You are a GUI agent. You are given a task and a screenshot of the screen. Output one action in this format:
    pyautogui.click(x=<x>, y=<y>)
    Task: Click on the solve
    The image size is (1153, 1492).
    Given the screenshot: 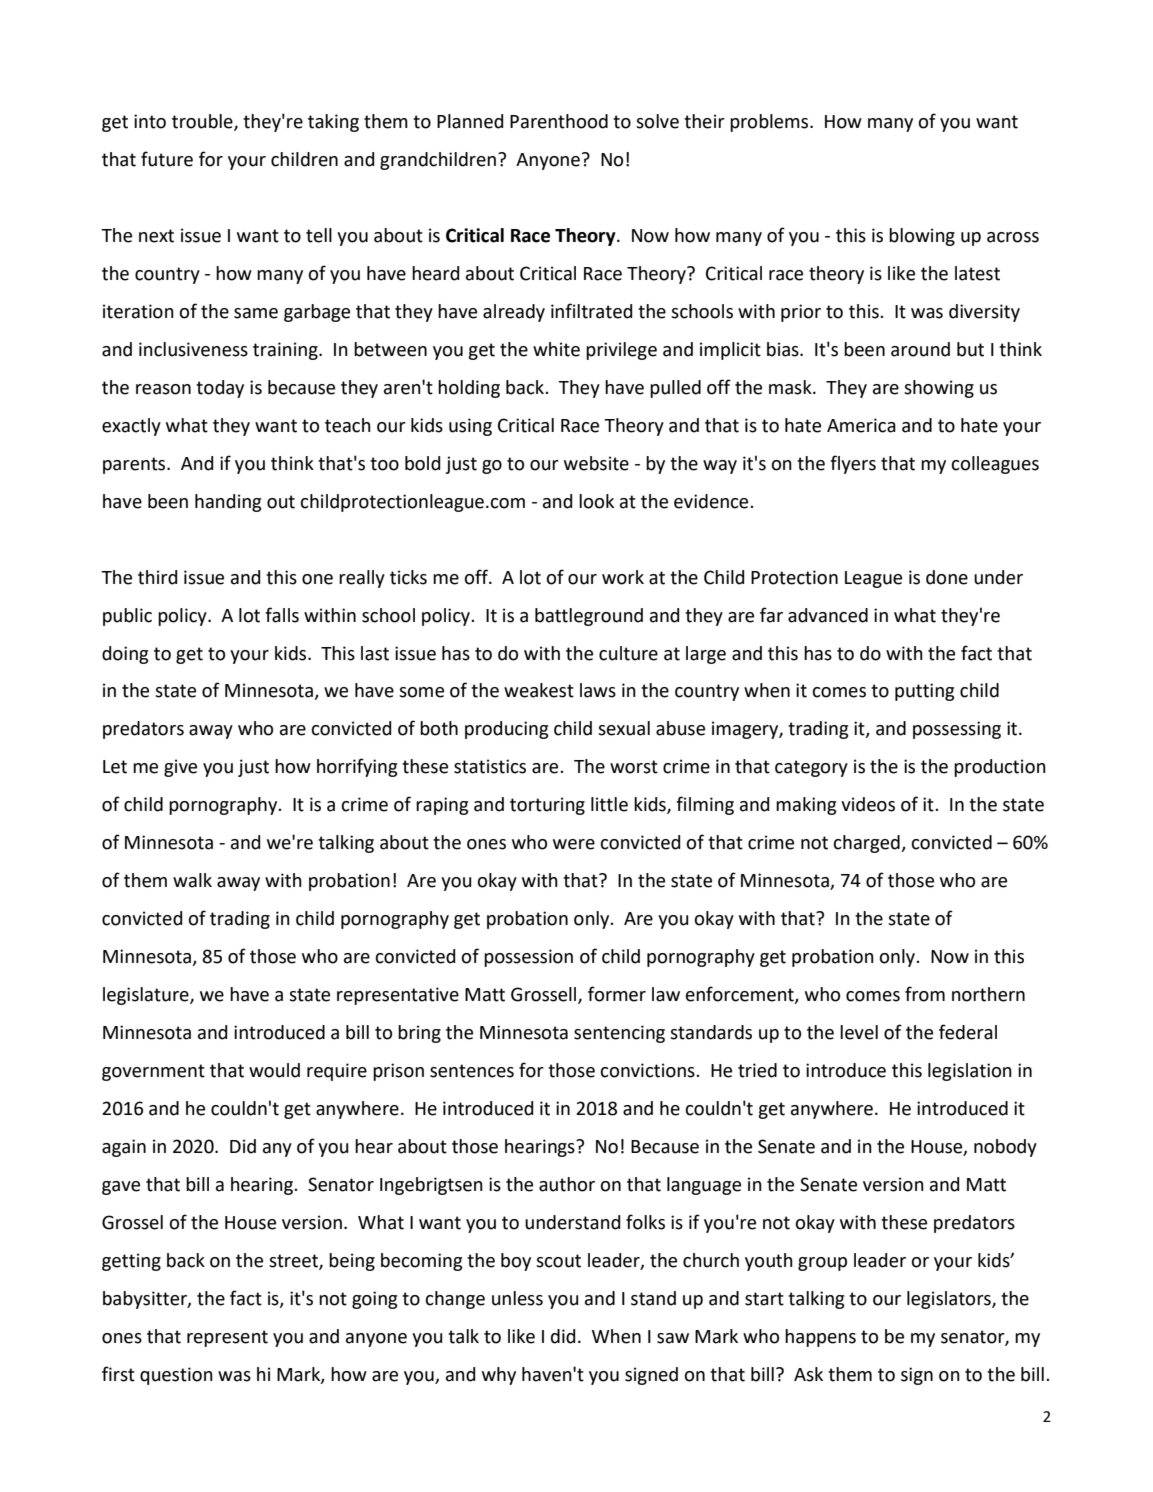 What is the action you would take?
    pyautogui.click(x=657, y=121)
